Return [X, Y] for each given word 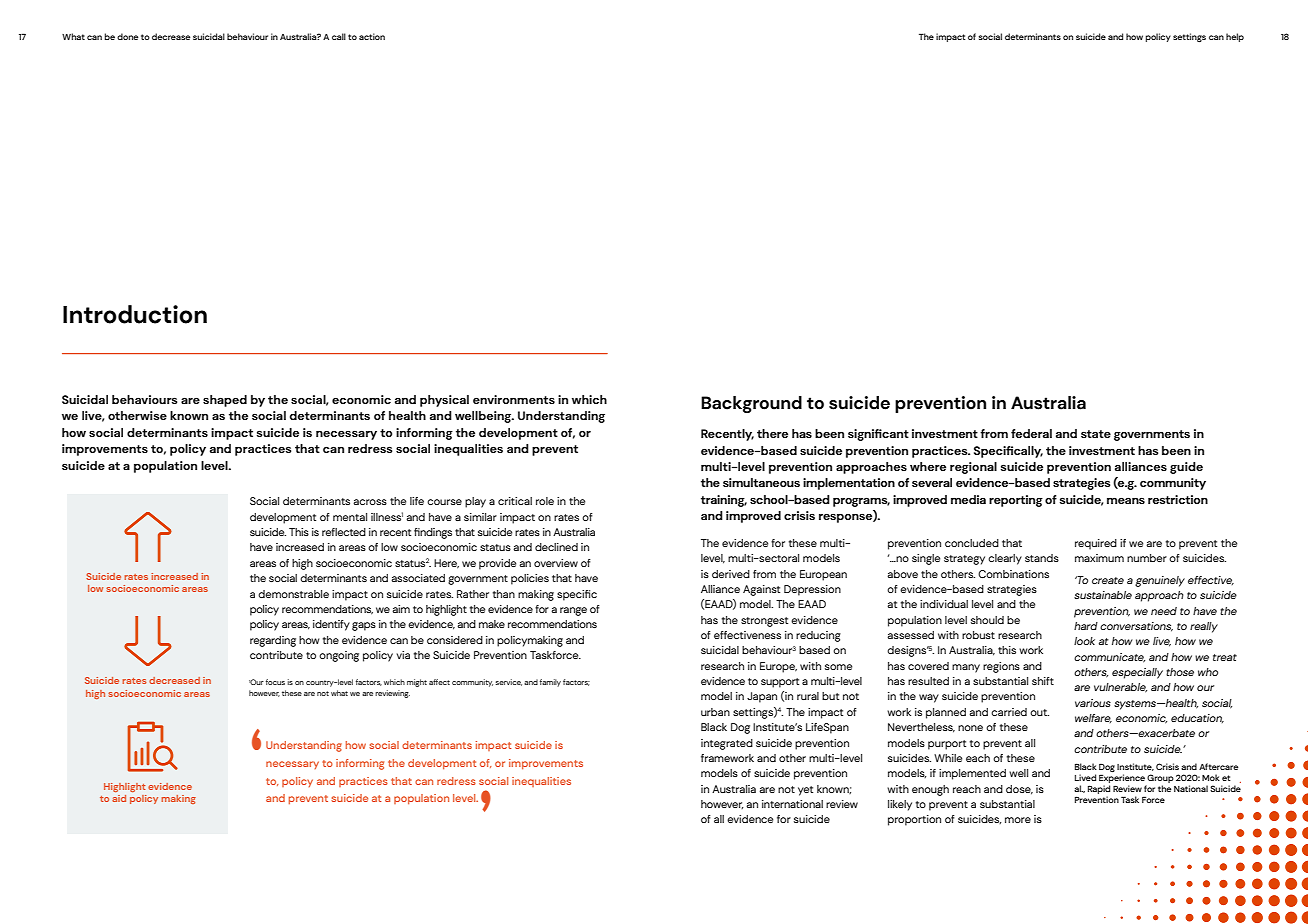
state [1096, 434]
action [372, 36]
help [1235, 37]
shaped [225, 401]
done [127, 36]
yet [805, 791]
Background [751, 404]
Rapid [1099, 789]
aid [119, 798]
